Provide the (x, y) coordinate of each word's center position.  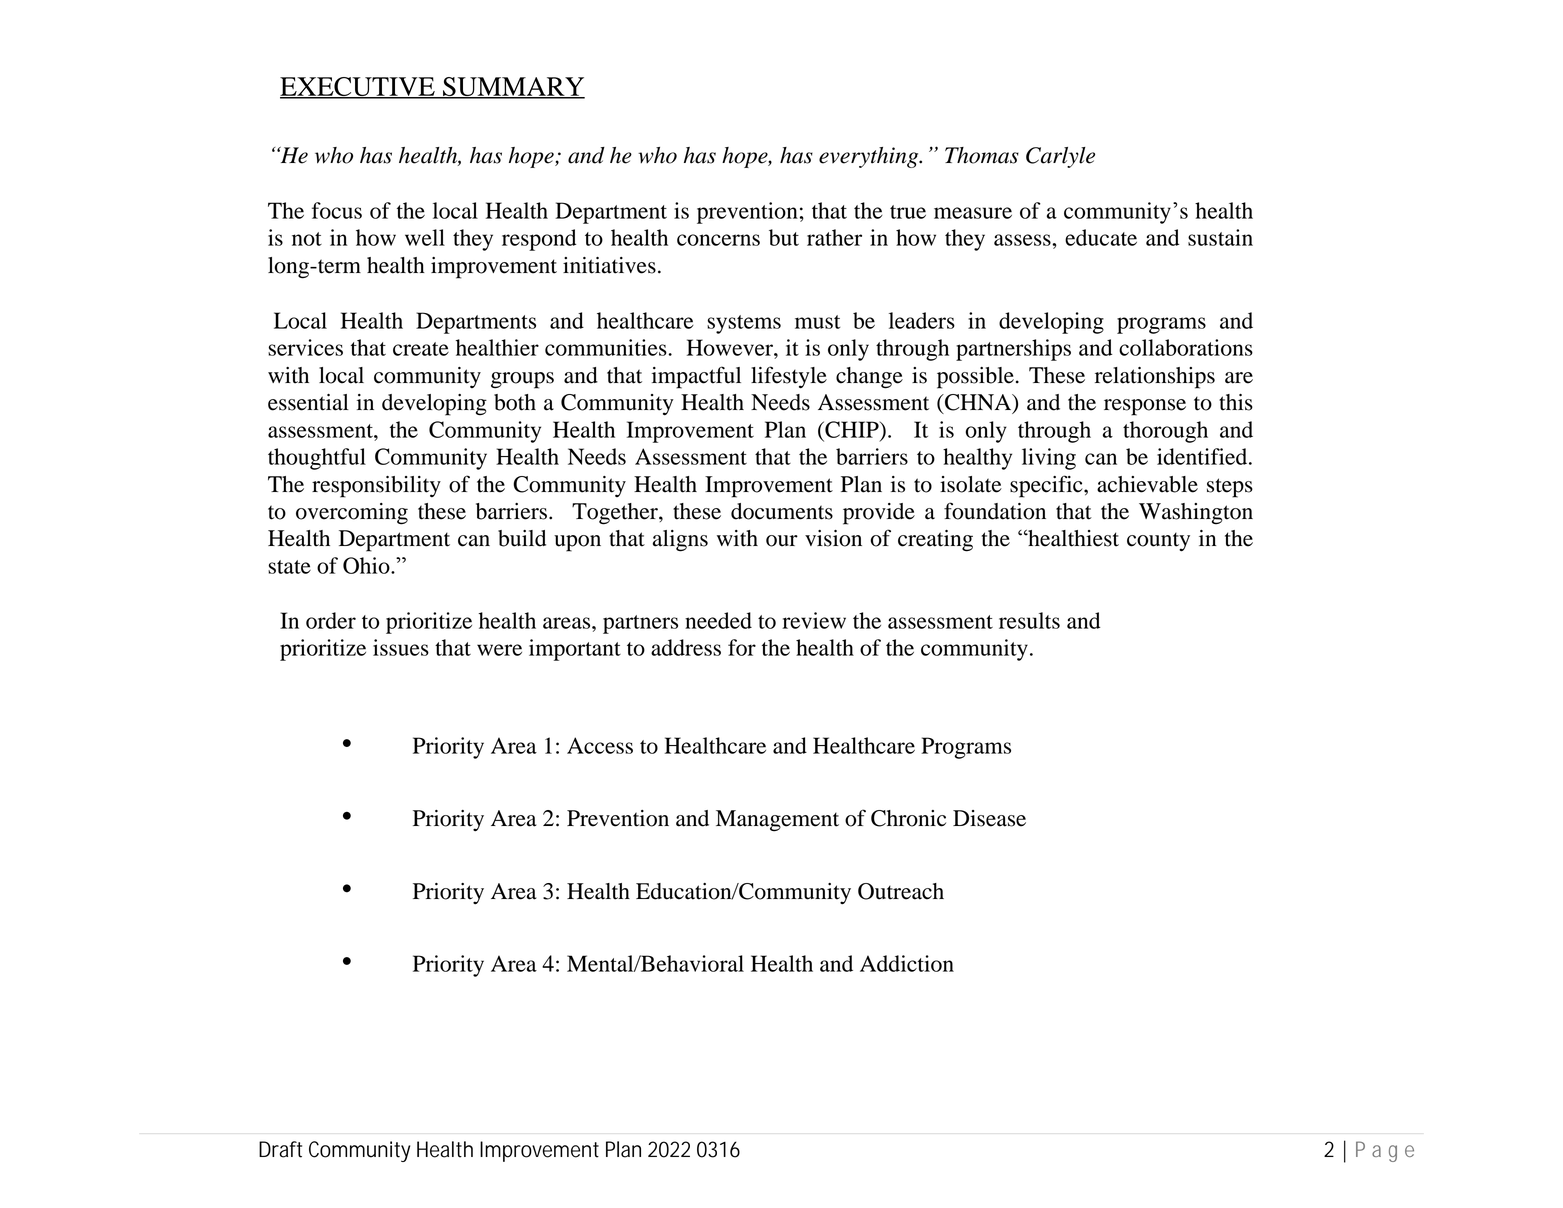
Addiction (907, 963)
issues (401, 647)
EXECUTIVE (358, 88)
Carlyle (1060, 157)
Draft (280, 1149)
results (1029, 620)
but (784, 237)
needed (718, 620)
